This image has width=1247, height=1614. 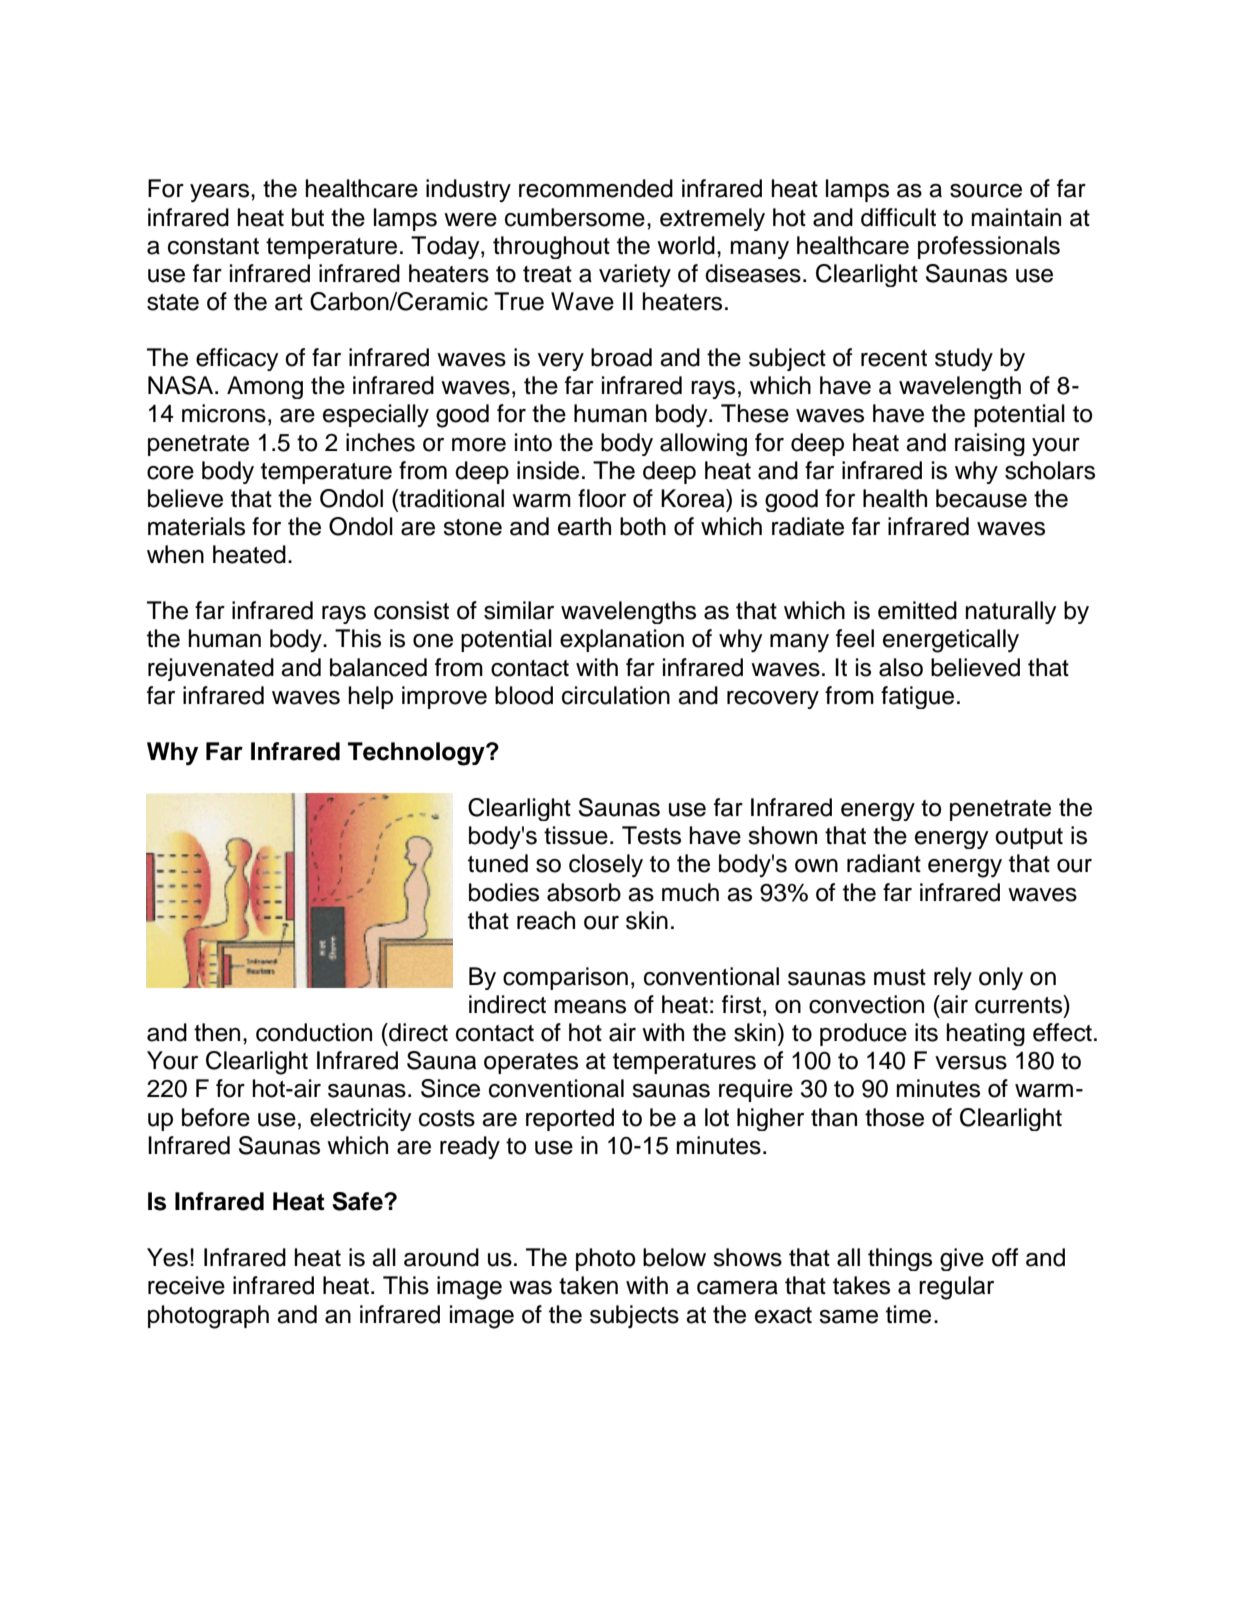 I want to click on but, so click(x=308, y=217).
